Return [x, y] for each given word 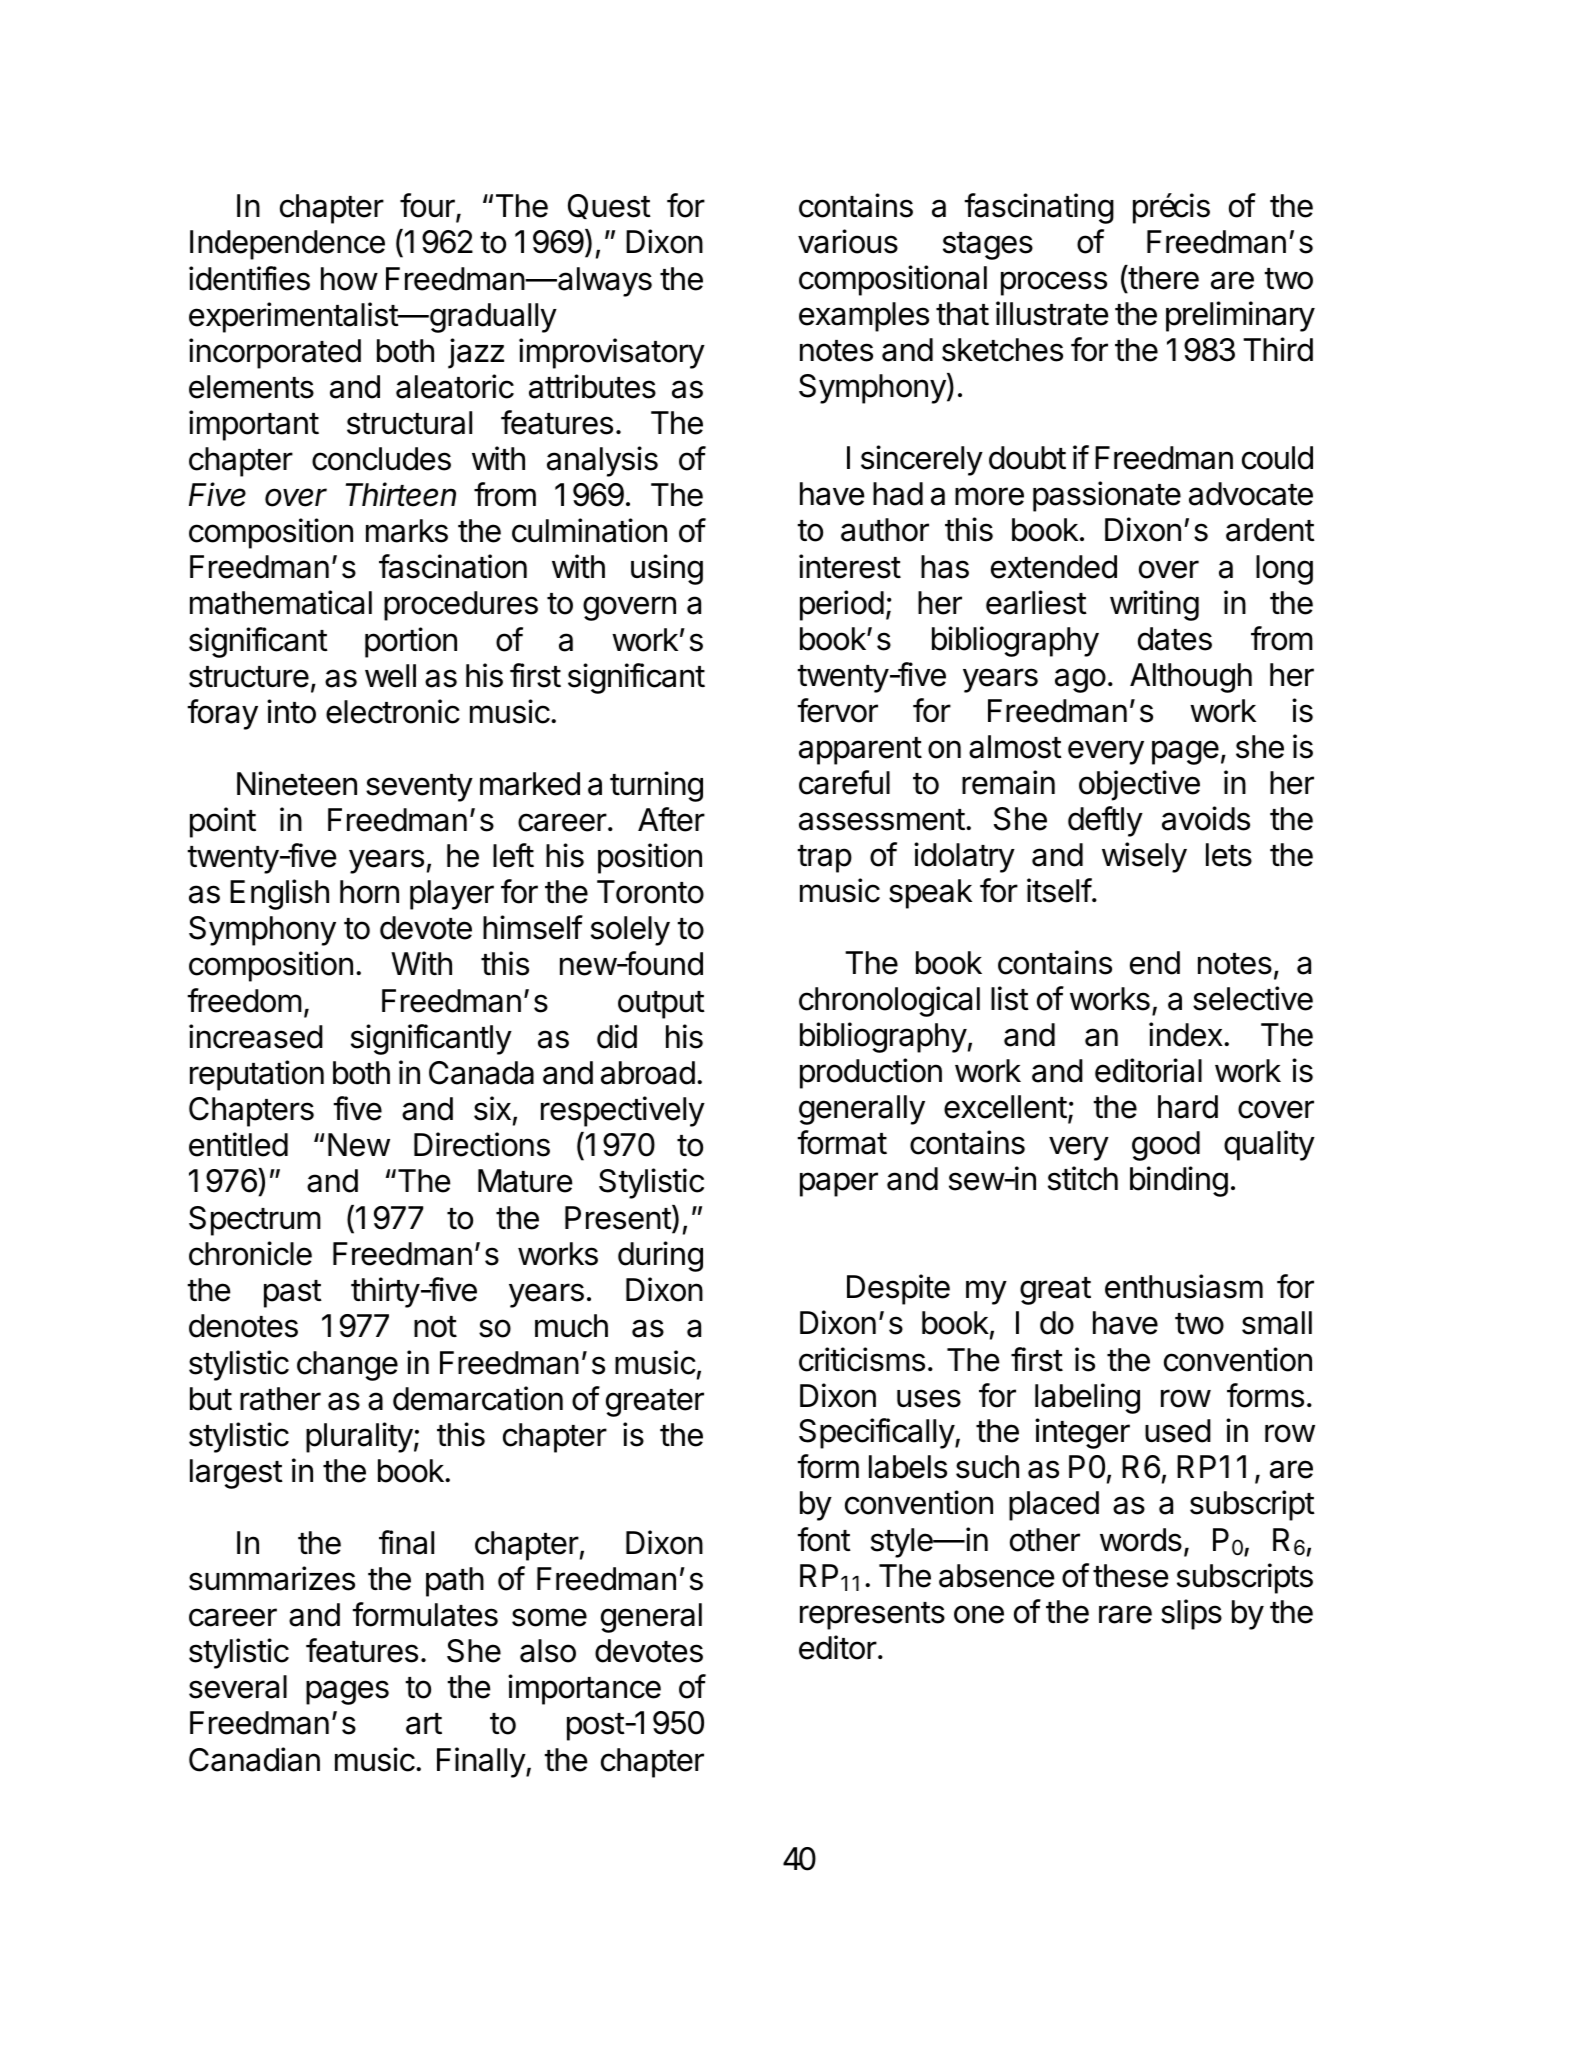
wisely [1144, 857]
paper [839, 1184]
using [667, 569]
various [848, 241]
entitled [238, 1144]
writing [1154, 605]
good [1166, 1146]
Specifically [877, 1433]
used [1178, 1431]
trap [824, 859]
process [1054, 283]
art [424, 1724]
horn [369, 892]
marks [407, 531]
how [349, 279]
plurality [359, 1437]
